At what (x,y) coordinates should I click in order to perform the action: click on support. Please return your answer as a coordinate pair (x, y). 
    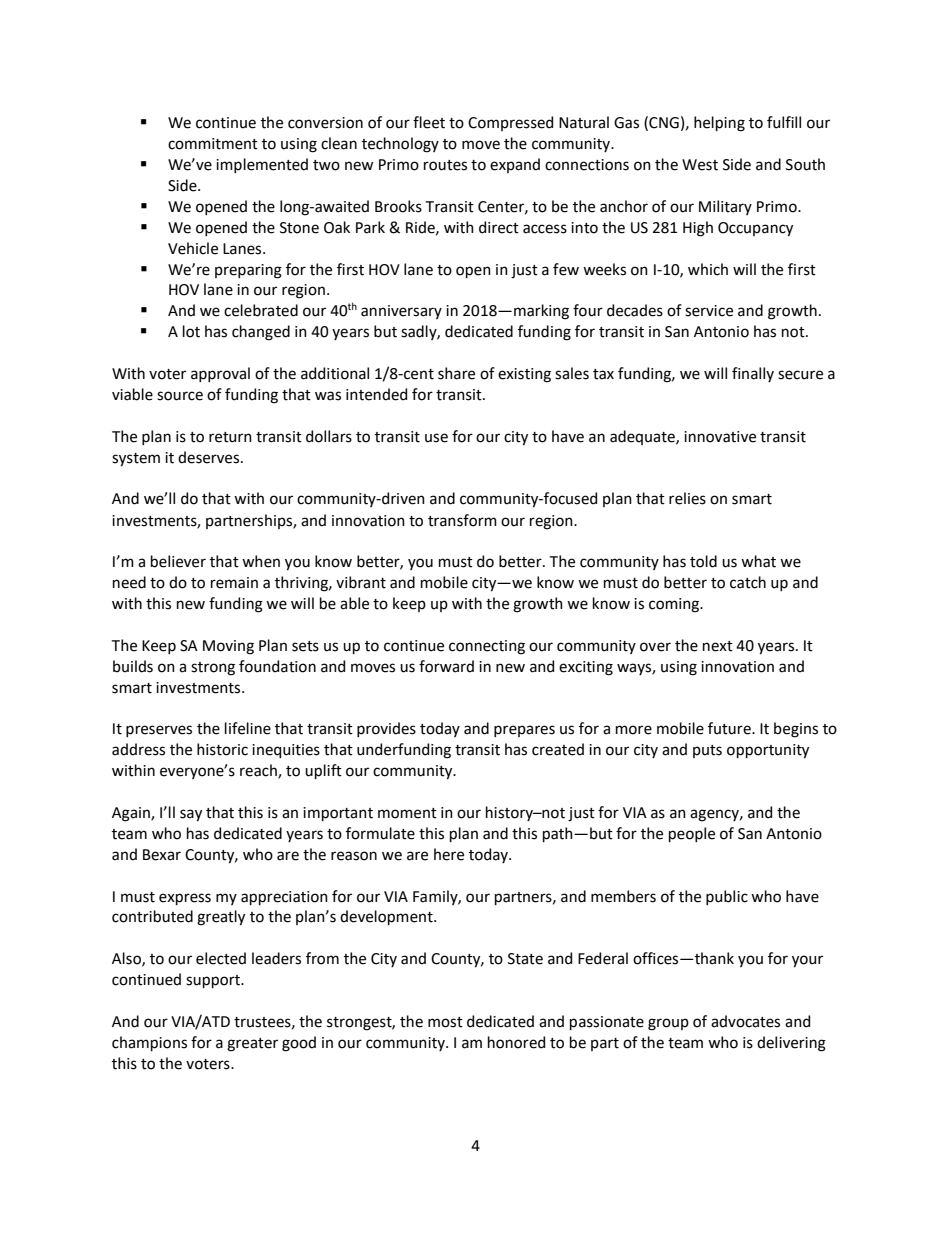
    Looking at the image, I should click on (214, 981).
